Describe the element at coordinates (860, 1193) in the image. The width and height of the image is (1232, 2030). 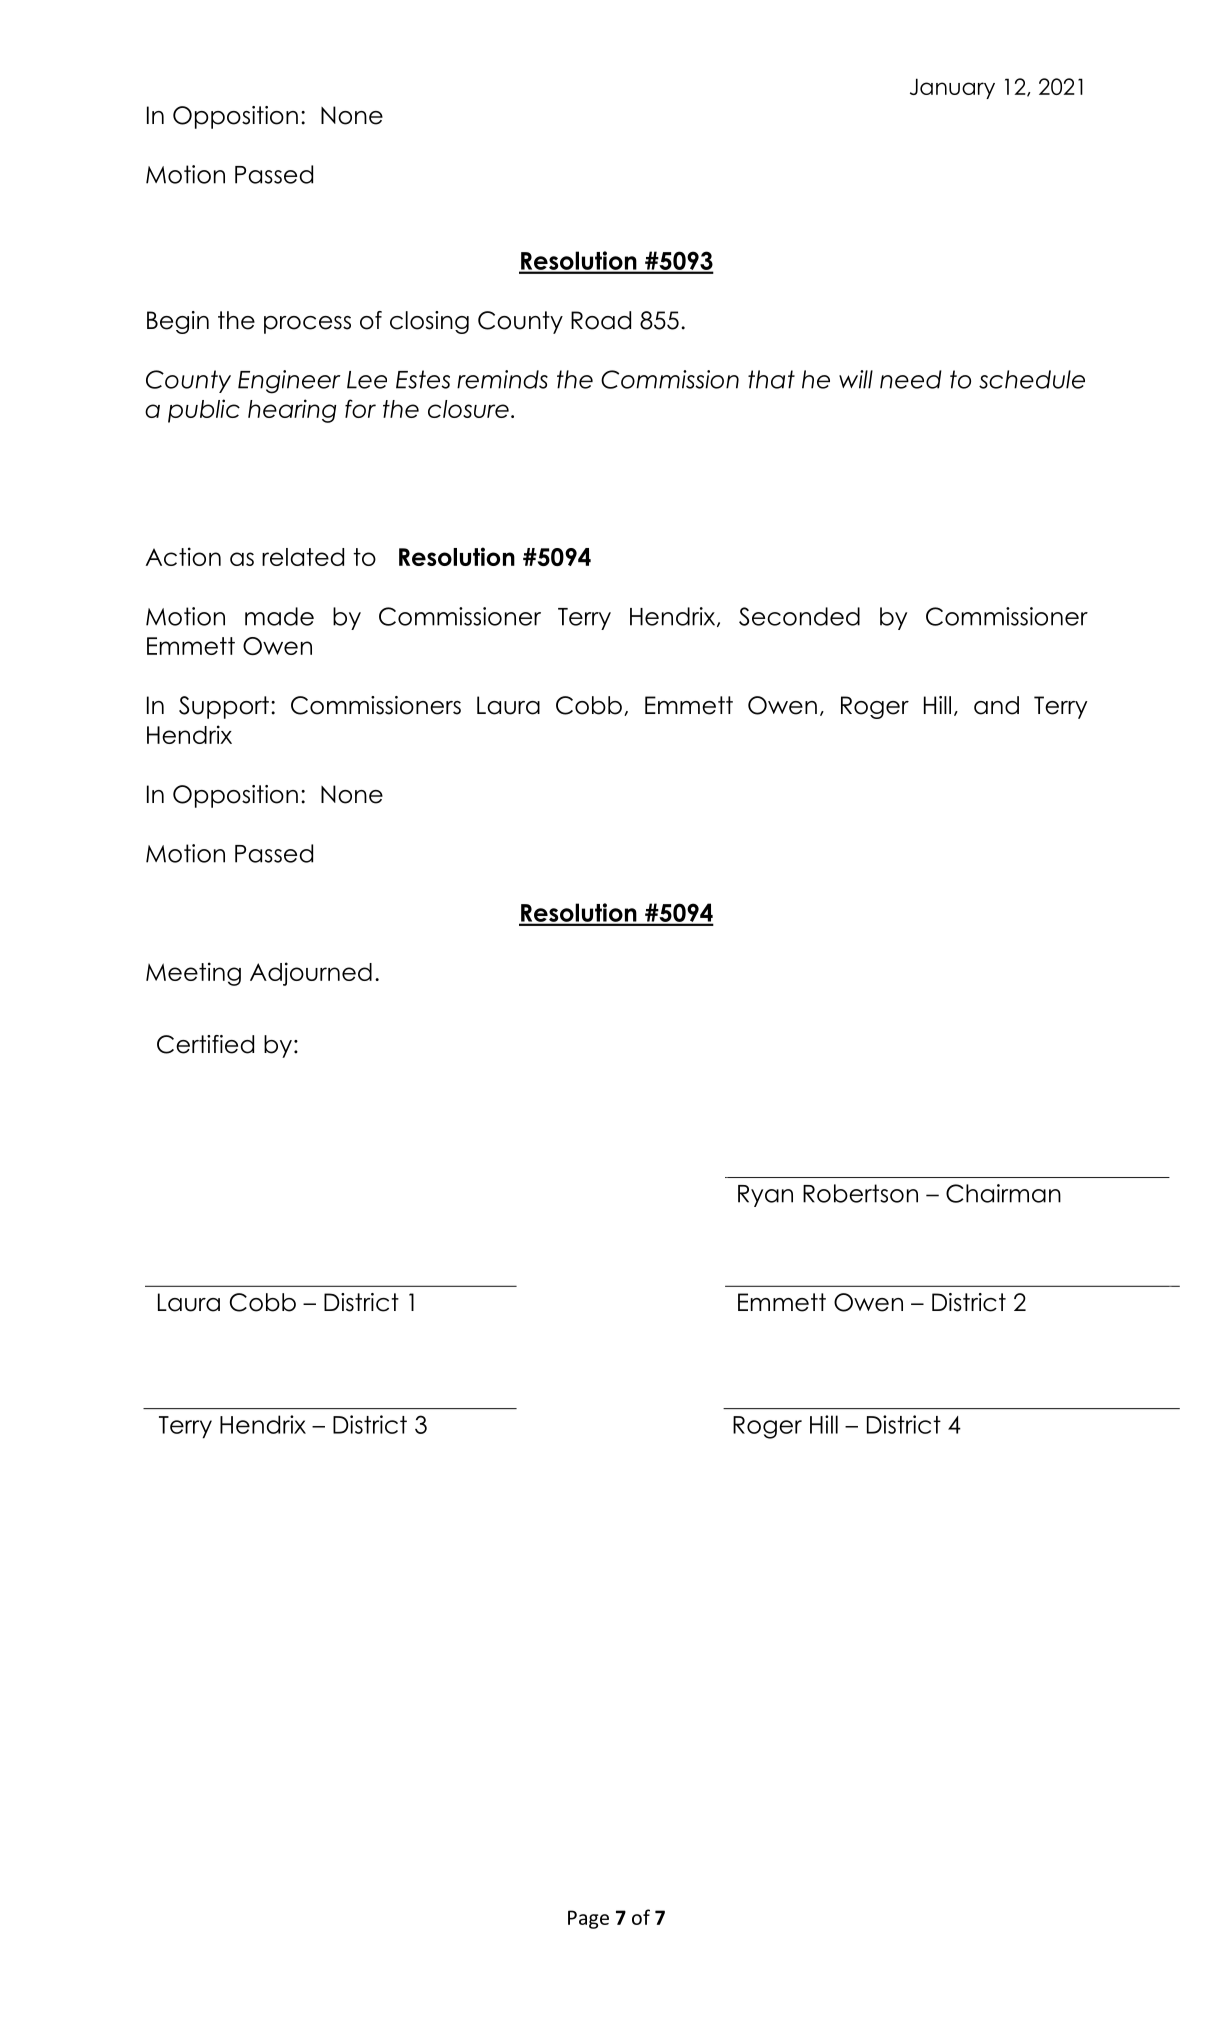
I see `Robertson` at that location.
